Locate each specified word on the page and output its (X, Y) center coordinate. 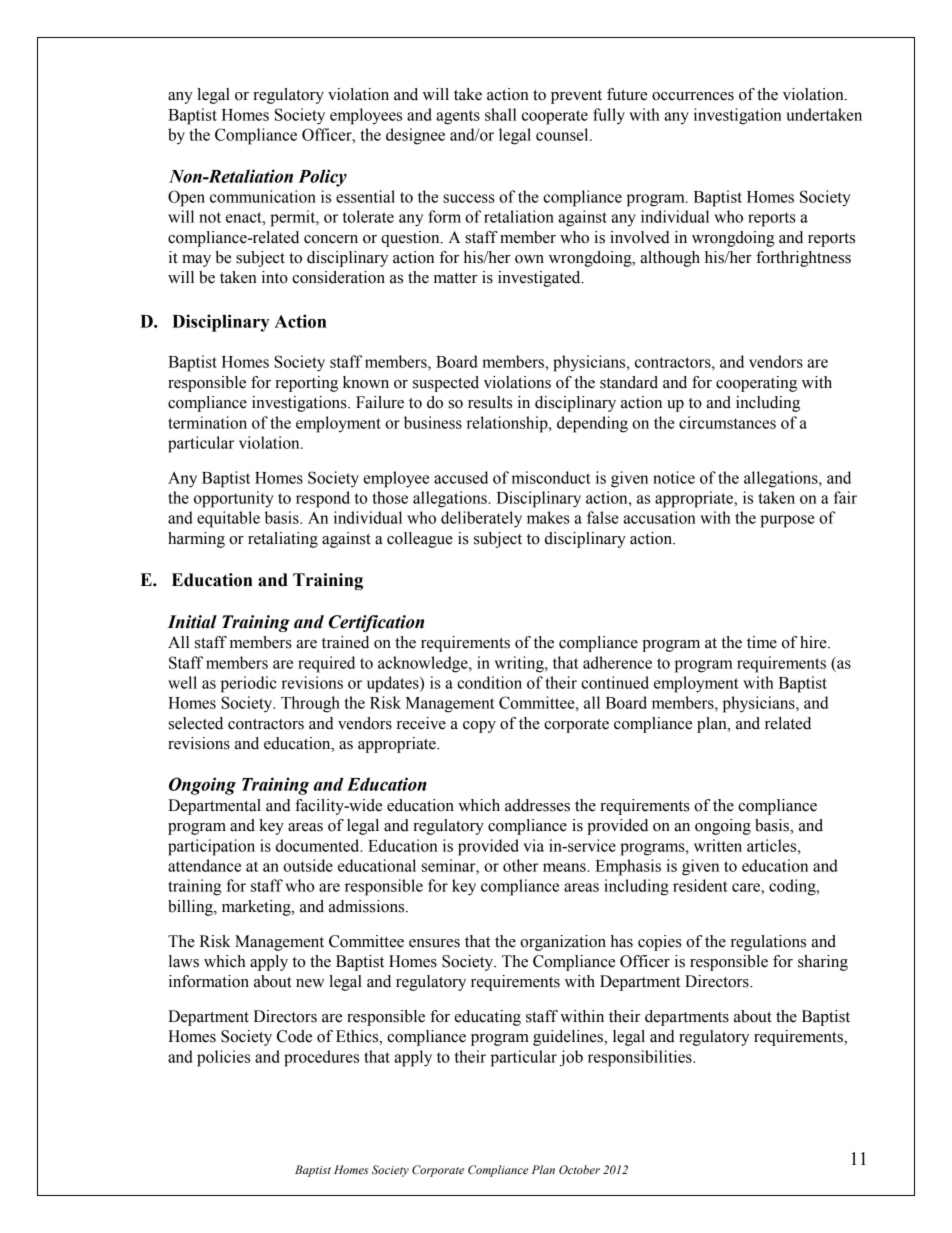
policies (223, 1058)
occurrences (693, 96)
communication (263, 196)
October (579, 1169)
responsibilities (641, 1058)
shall (500, 114)
